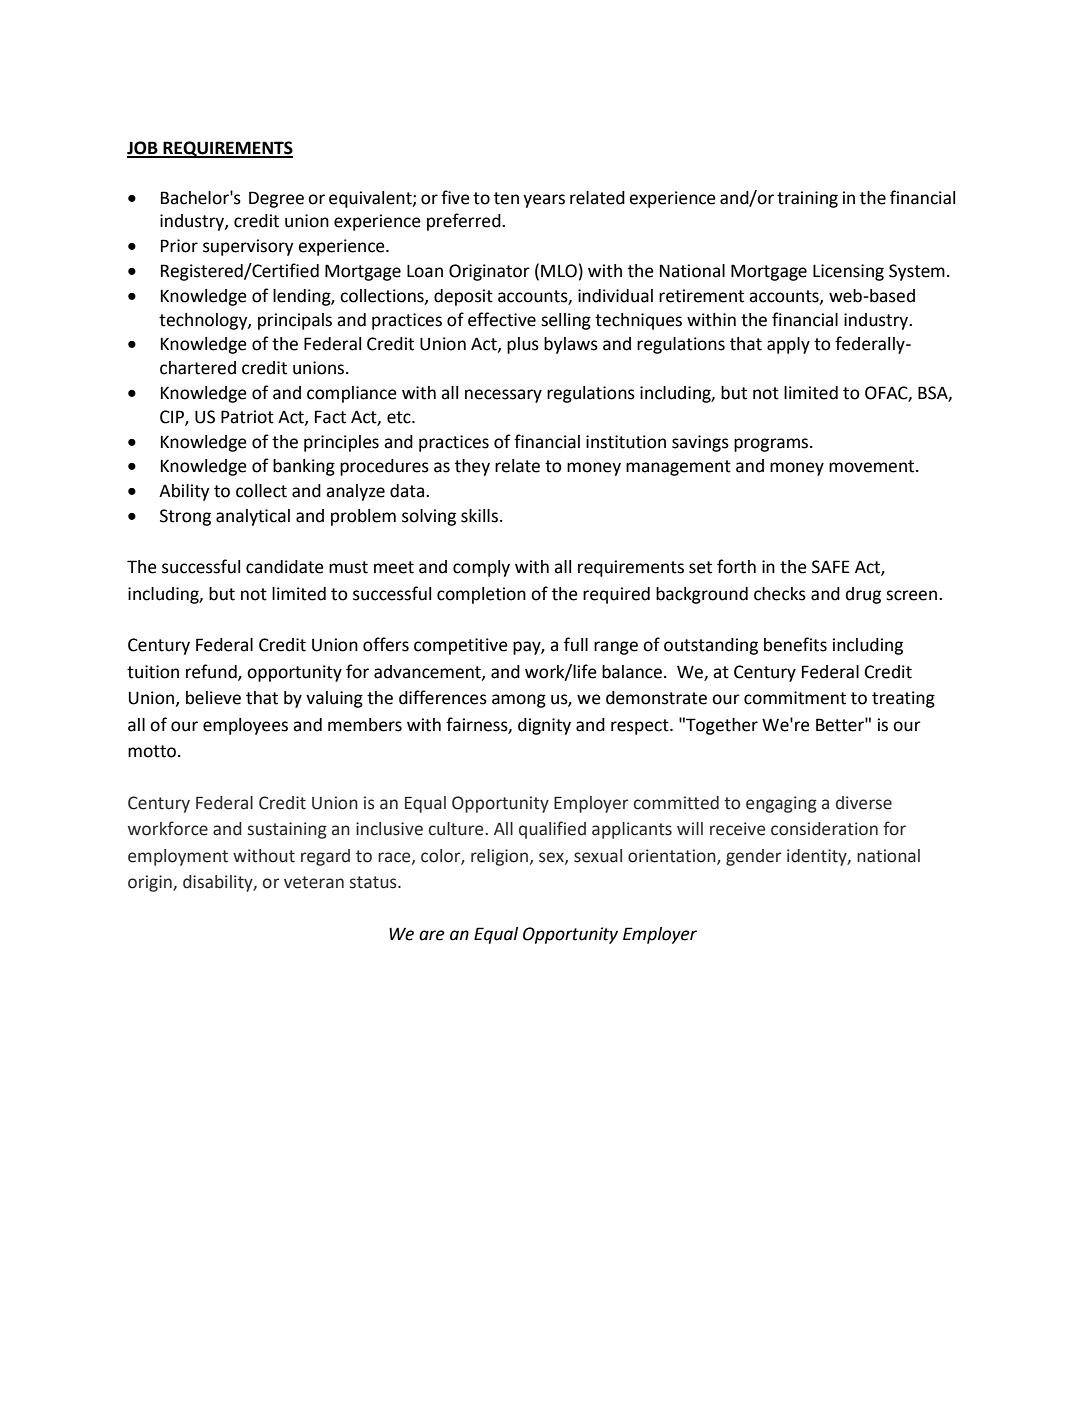  Describe the element at coordinates (807, 199) in the page. I see `training` at that location.
